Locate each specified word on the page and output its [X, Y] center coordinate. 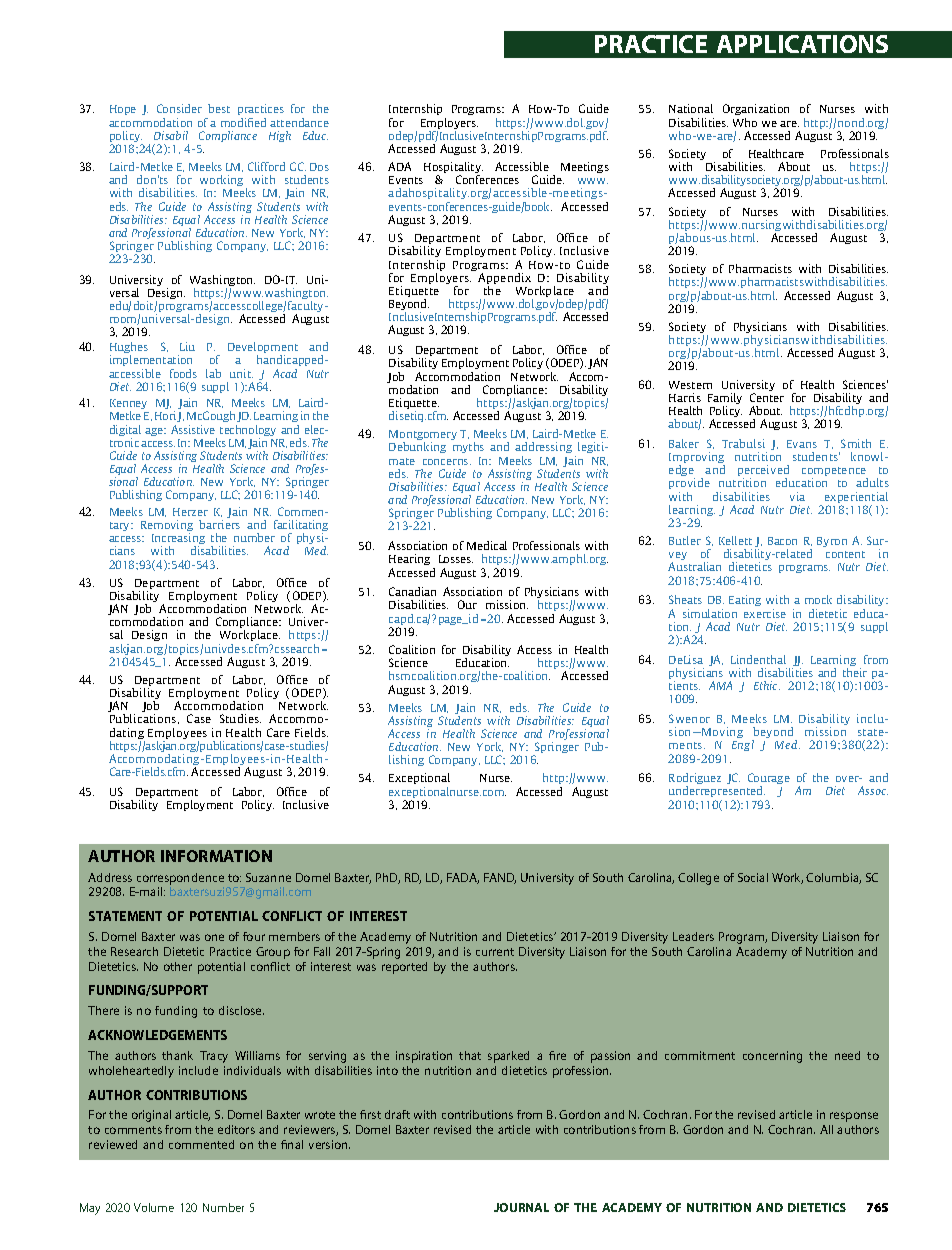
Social [753, 877]
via [797, 496]
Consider [179, 108]
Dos [319, 167]
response [854, 1117]
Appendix [504, 280]
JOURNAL [521, 1207]
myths [468, 447]
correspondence [180, 879]
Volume [154, 1207]
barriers [219, 524]
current [495, 952]
